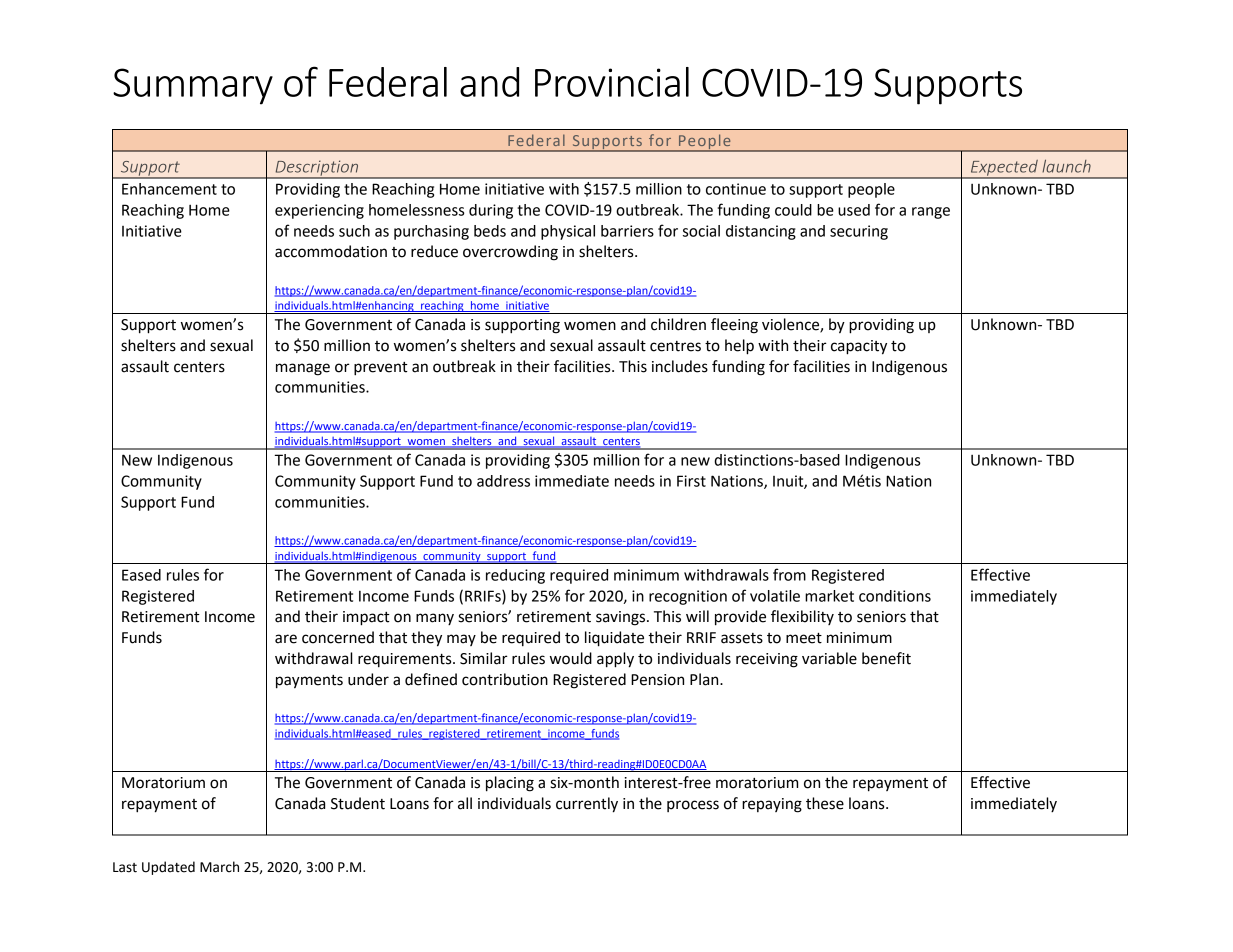 This document has width=1233, height=952. What do you see at coordinates (678, 324) in the document?
I see `children` at bounding box center [678, 324].
